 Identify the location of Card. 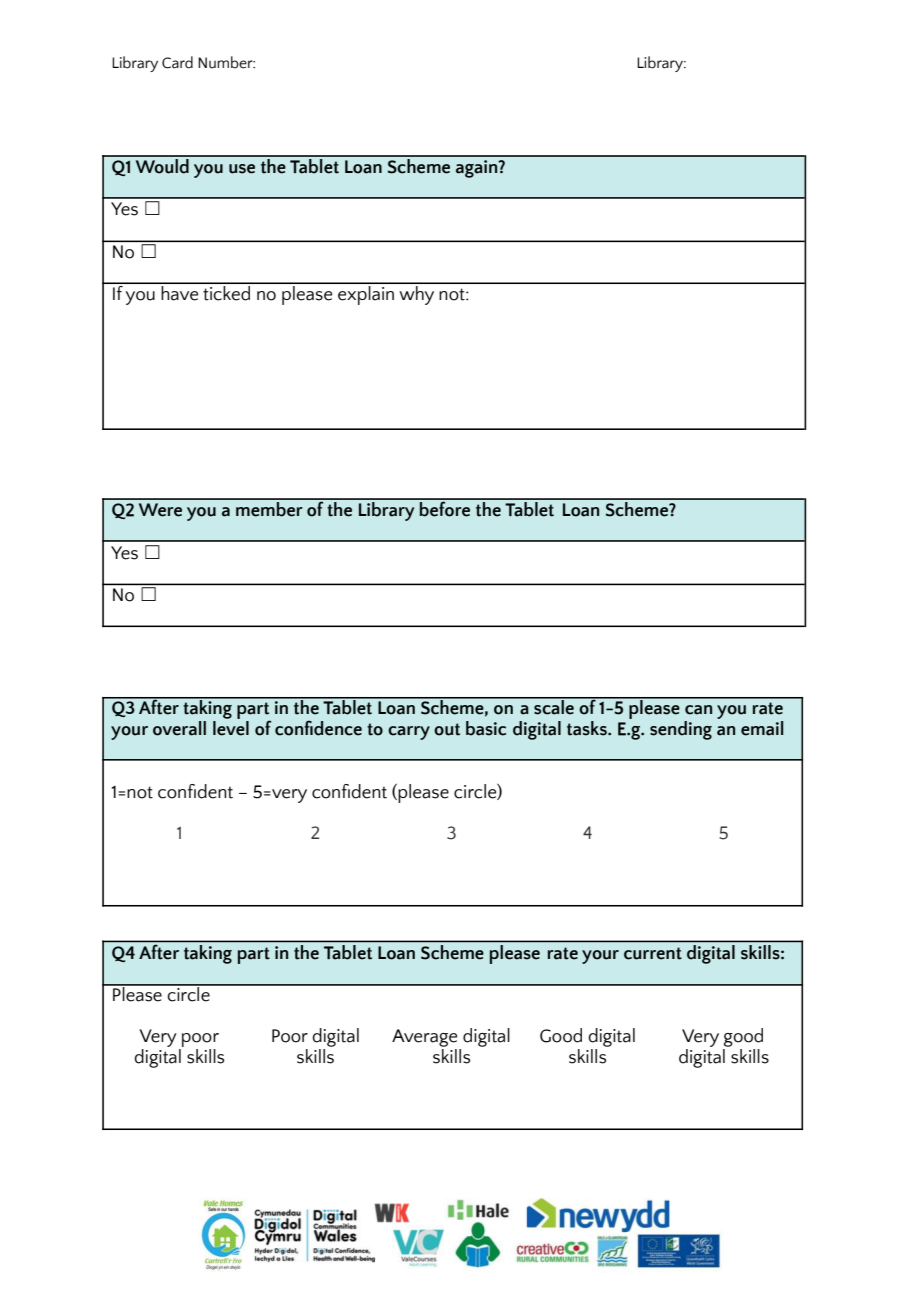
(177, 62).
